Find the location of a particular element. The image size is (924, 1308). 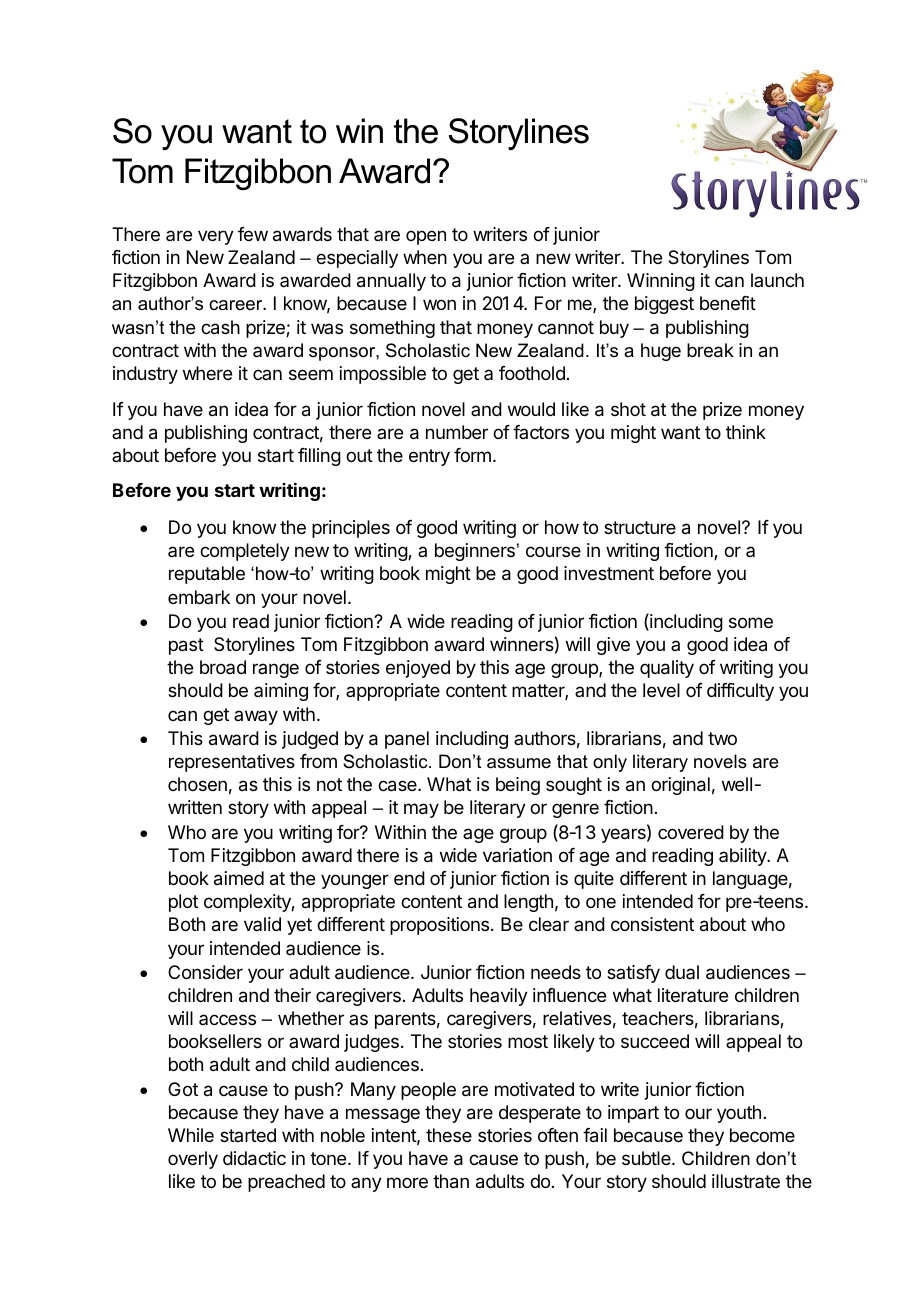

enjoyed is located at coordinates (418, 669).
